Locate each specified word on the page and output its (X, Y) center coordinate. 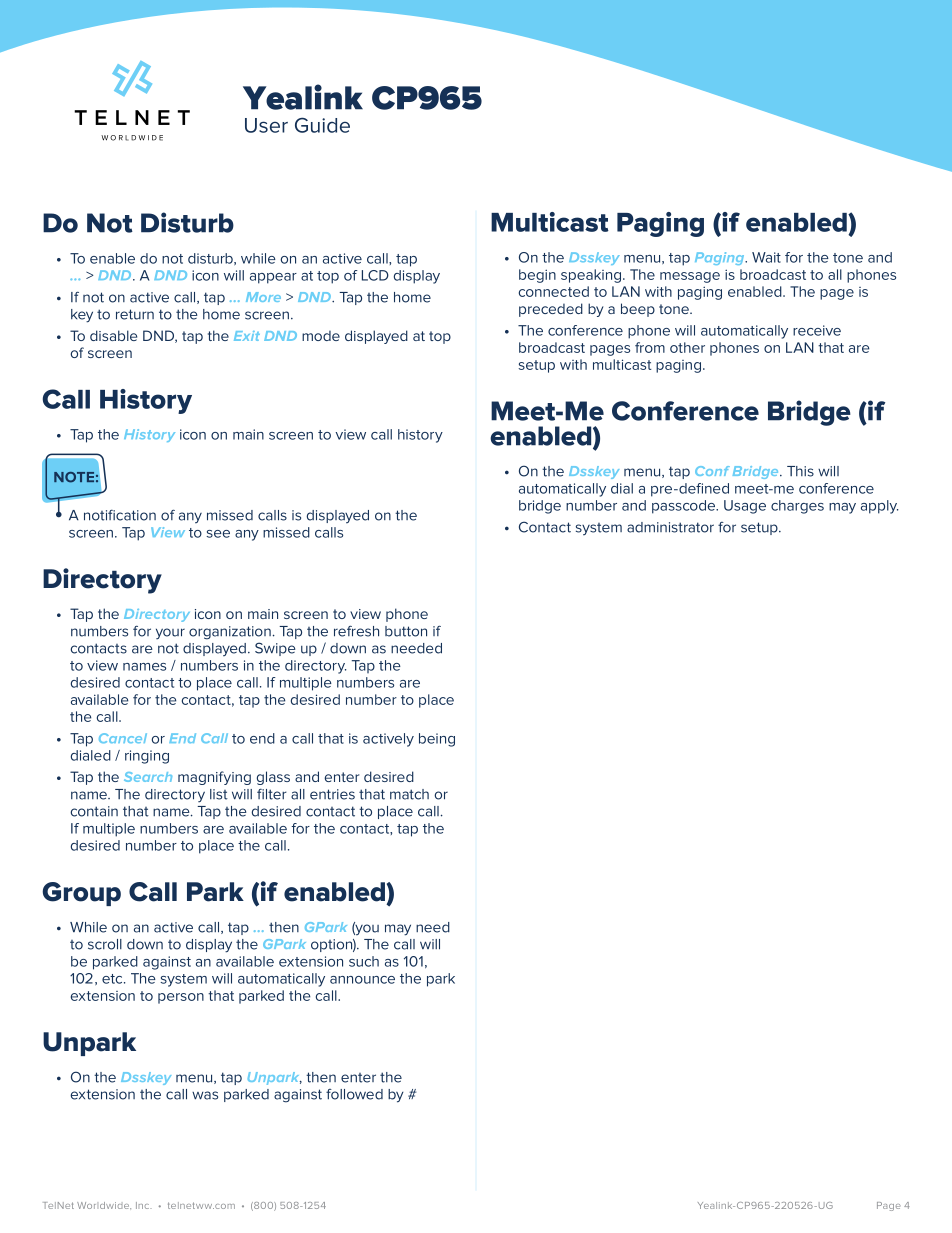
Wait (766, 257)
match (409, 794)
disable (113, 335)
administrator (670, 527)
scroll (105, 944)
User (266, 125)
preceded (551, 310)
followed (354, 1094)
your (170, 634)
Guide (322, 125)
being (437, 740)
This (800, 471)
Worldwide (104, 1205)
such (364, 961)
